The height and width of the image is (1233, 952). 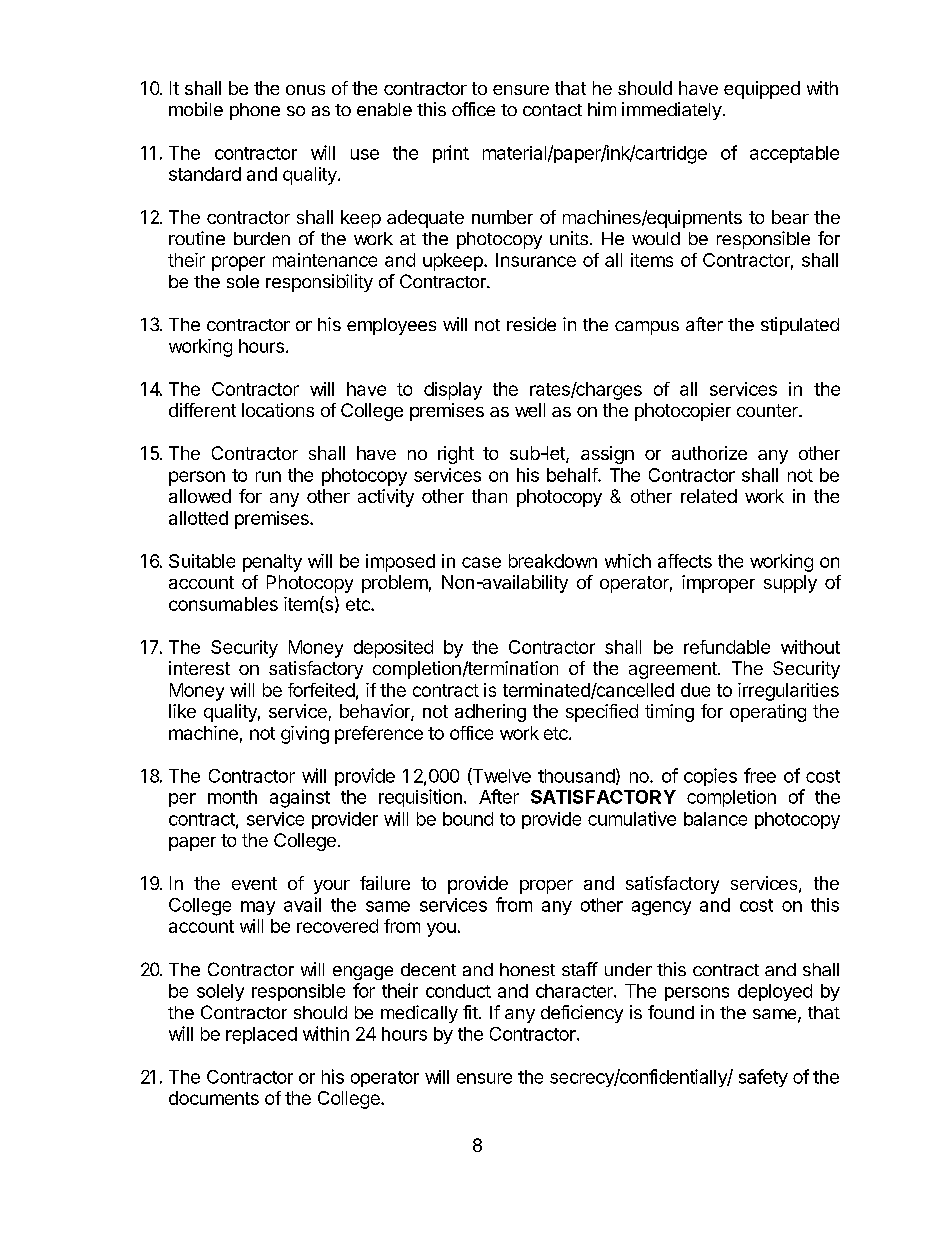 What do you see at coordinates (481, 562) in the image?
I see `case` at bounding box center [481, 562].
